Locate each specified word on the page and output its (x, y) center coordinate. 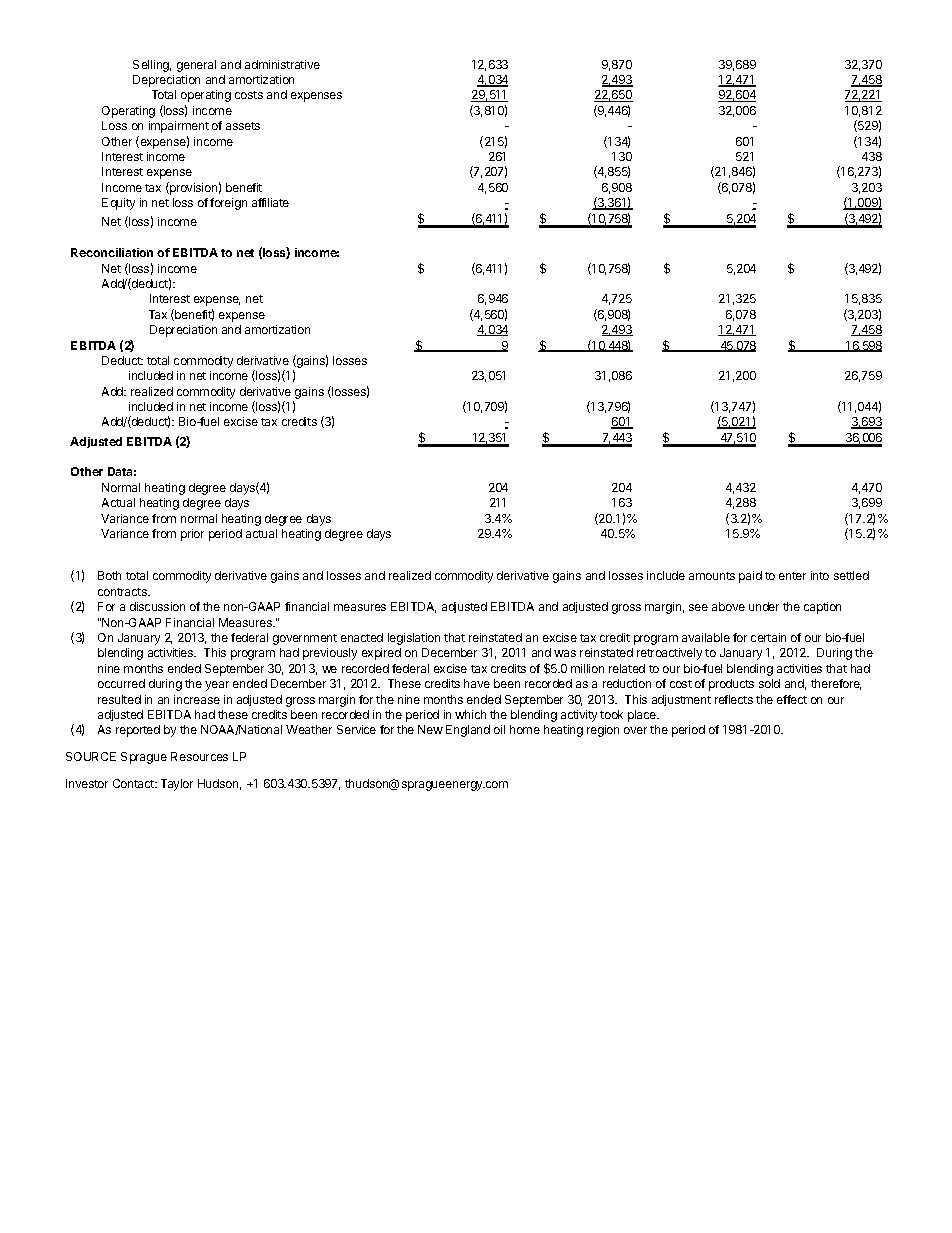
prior (192, 535)
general (196, 66)
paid (750, 577)
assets (243, 126)
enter (792, 576)
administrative (282, 64)
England (468, 731)
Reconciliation (112, 252)
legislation (414, 639)
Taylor (177, 785)
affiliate (270, 202)
